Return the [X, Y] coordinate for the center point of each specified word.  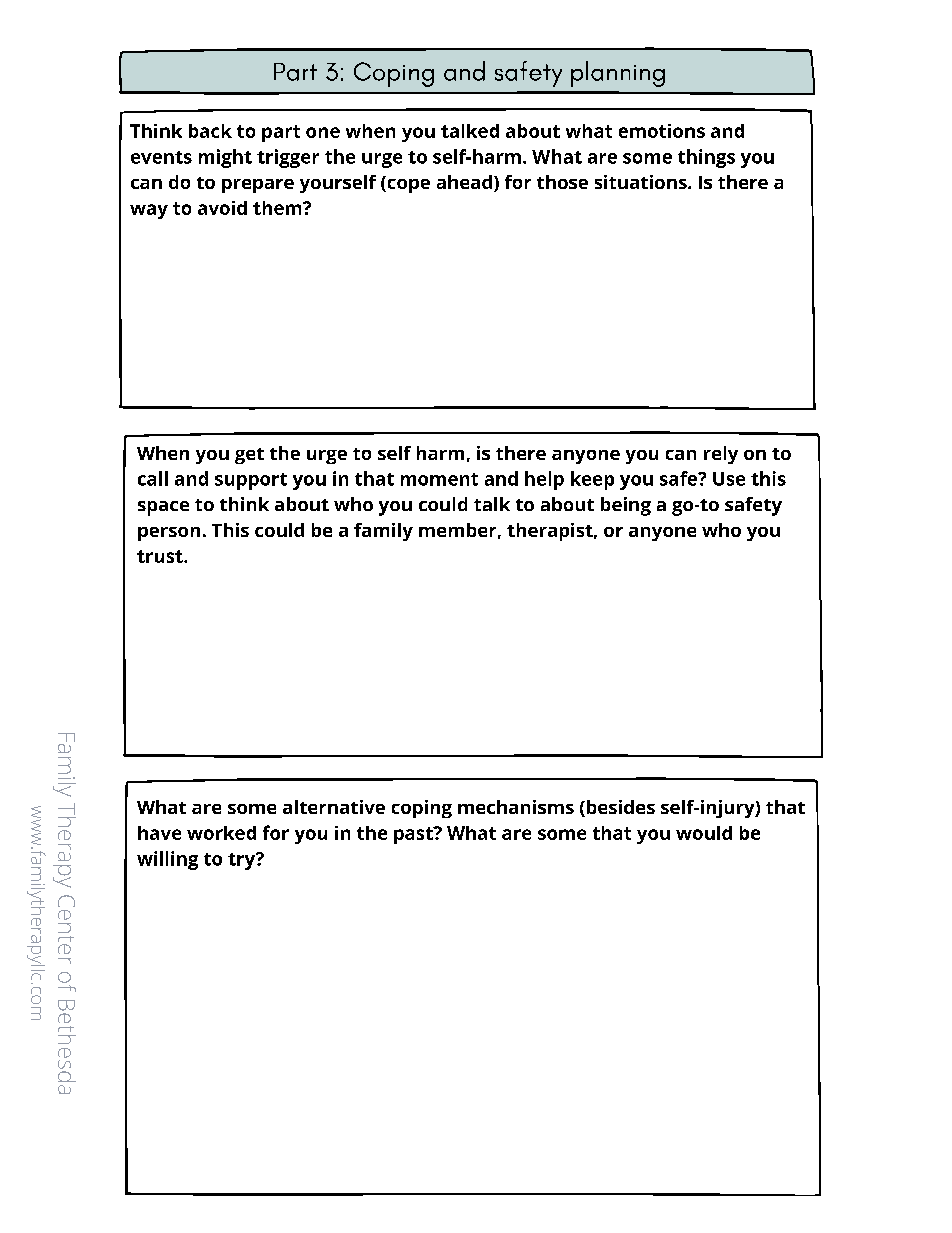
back [210, 131]
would [704, 833]
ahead [464, 182]
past [414, 835]
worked [221, 833]
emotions [662, 131]
